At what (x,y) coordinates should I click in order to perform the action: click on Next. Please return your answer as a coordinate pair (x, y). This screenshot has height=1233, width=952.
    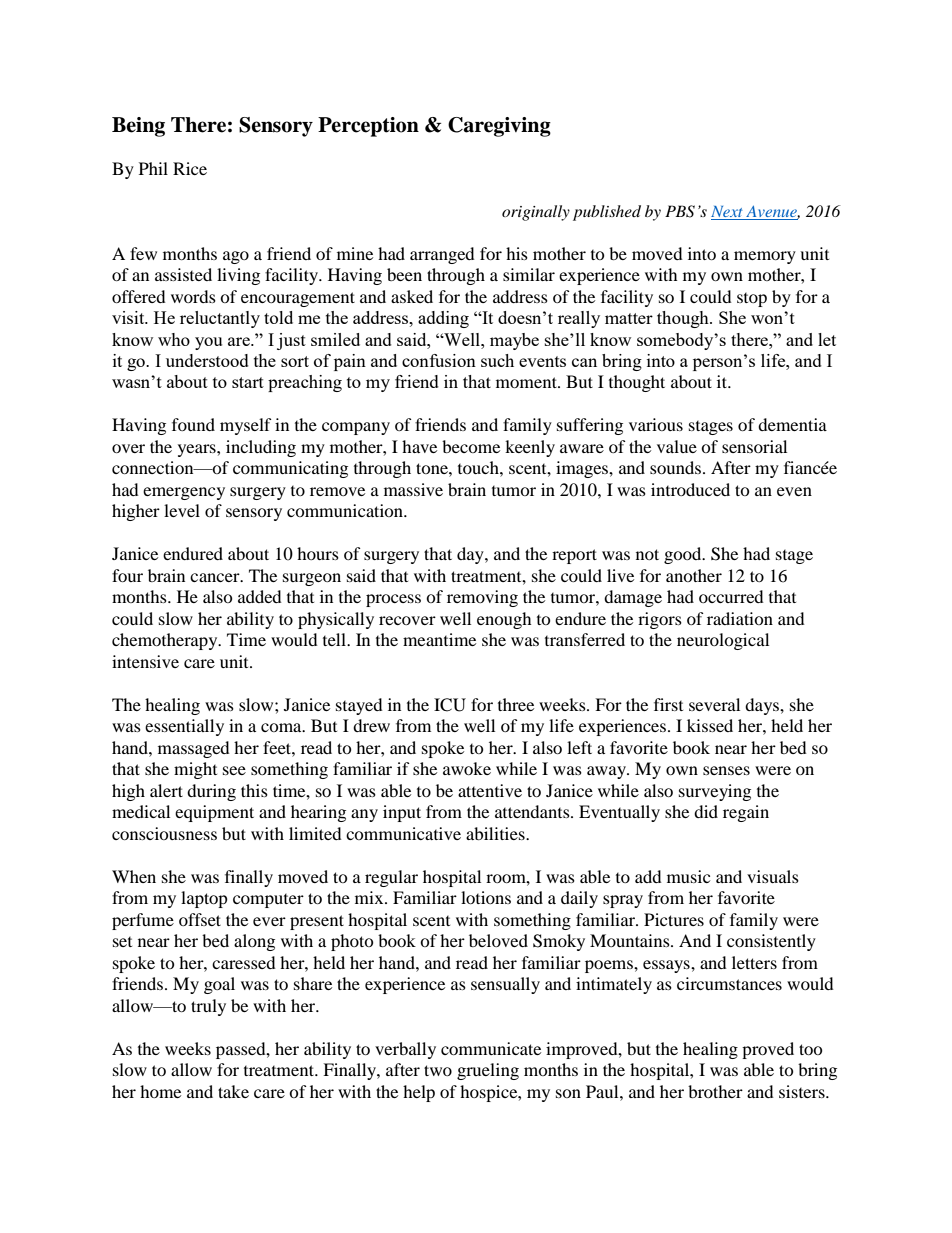
    Looking at the image, I should click on (728, 213).
